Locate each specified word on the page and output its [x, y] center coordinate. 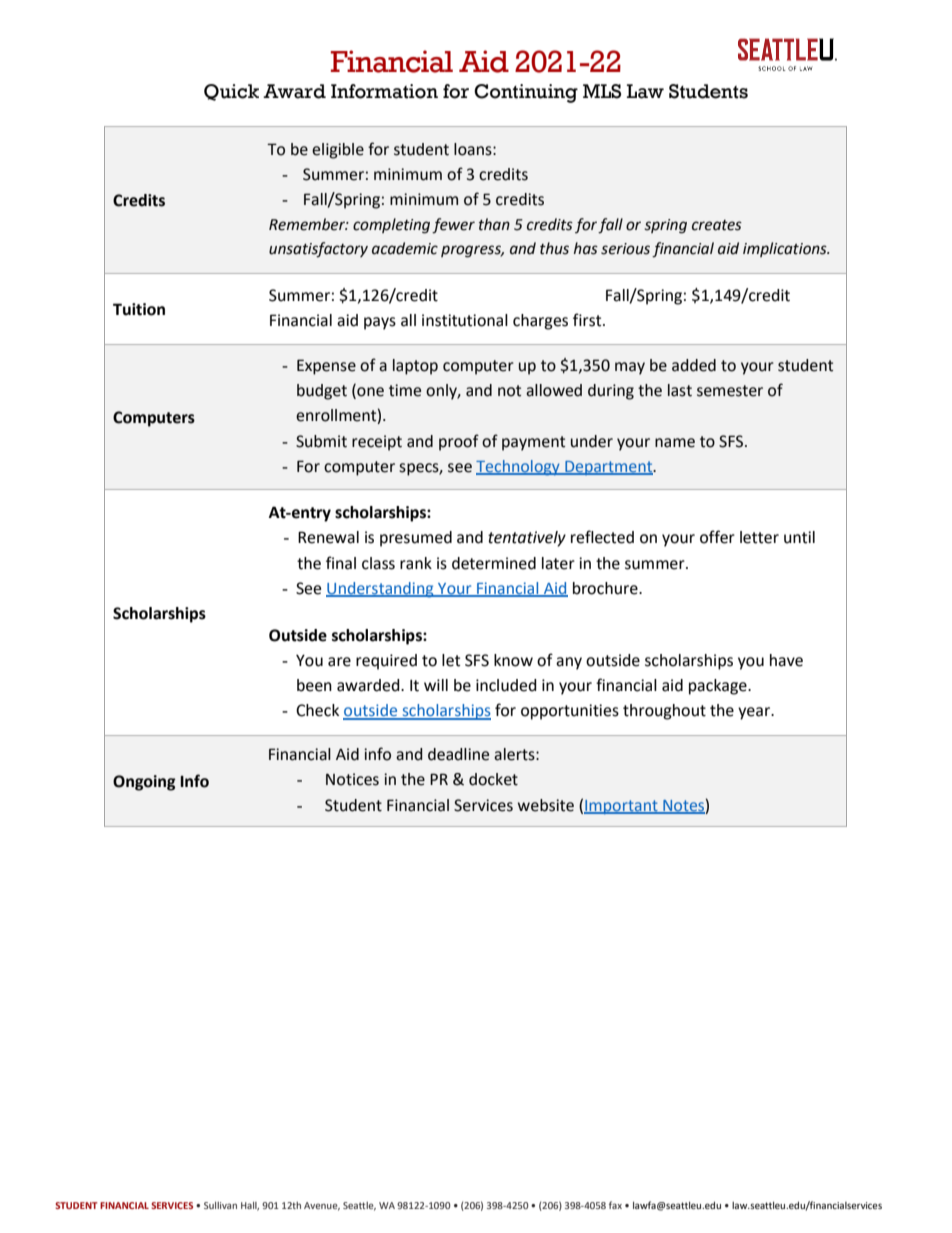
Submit [321, 441]
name [675, 443]
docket [493, 779]
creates [717, 225]
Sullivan [220, 1205]
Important [622, 807]
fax [615, 1205]
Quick [231, 92]
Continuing [526, 93]
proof [459, 442]
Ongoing [144, 783]
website [546, 805]
